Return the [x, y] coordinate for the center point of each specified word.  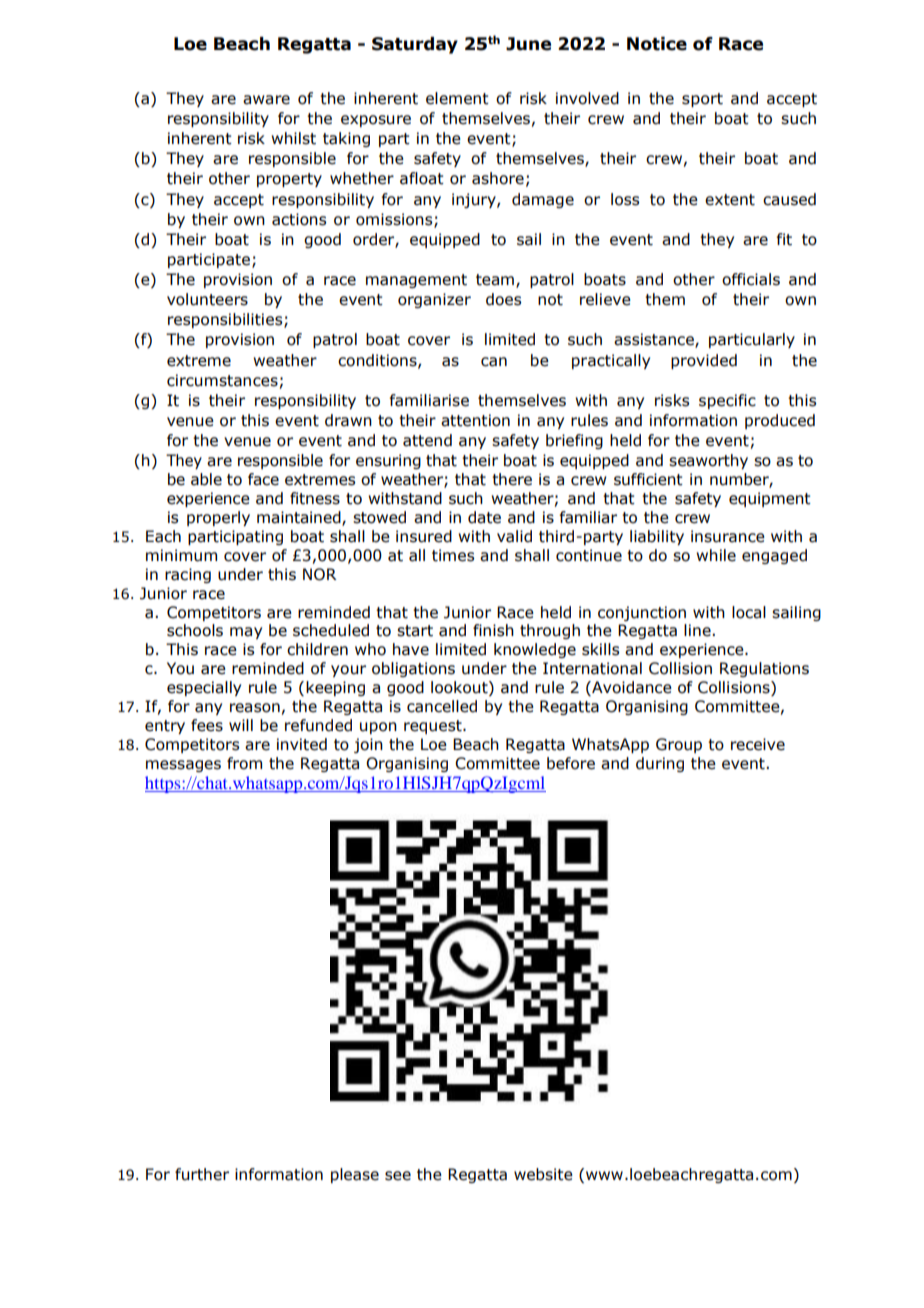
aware [266, 100]
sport [702, 100]
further [202, 1174]
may [246, 633]
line [698, 630]
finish [493, 630]
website [543, 1174]
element [457, 98]
